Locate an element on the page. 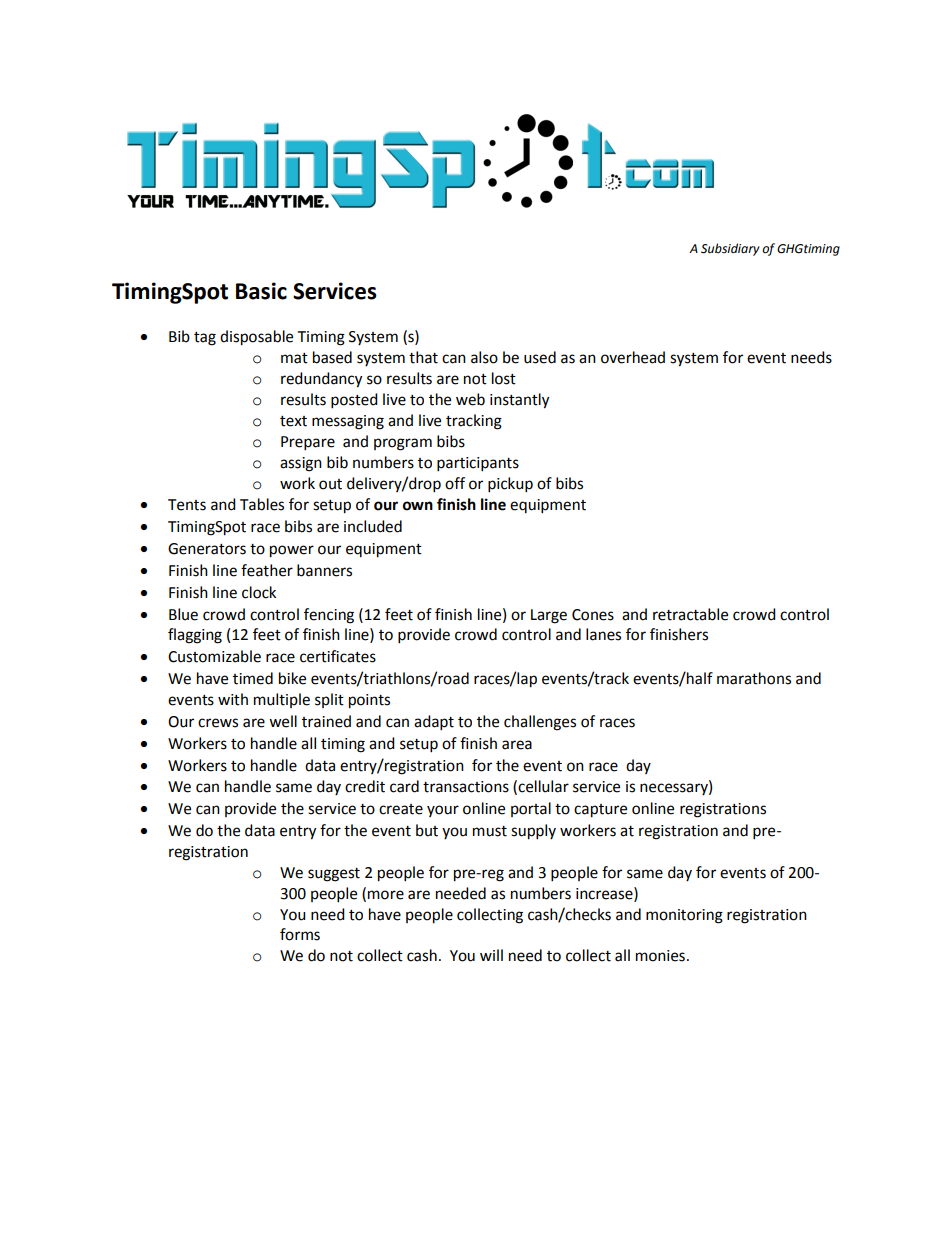  participants is located at coordinates (478, 464).
